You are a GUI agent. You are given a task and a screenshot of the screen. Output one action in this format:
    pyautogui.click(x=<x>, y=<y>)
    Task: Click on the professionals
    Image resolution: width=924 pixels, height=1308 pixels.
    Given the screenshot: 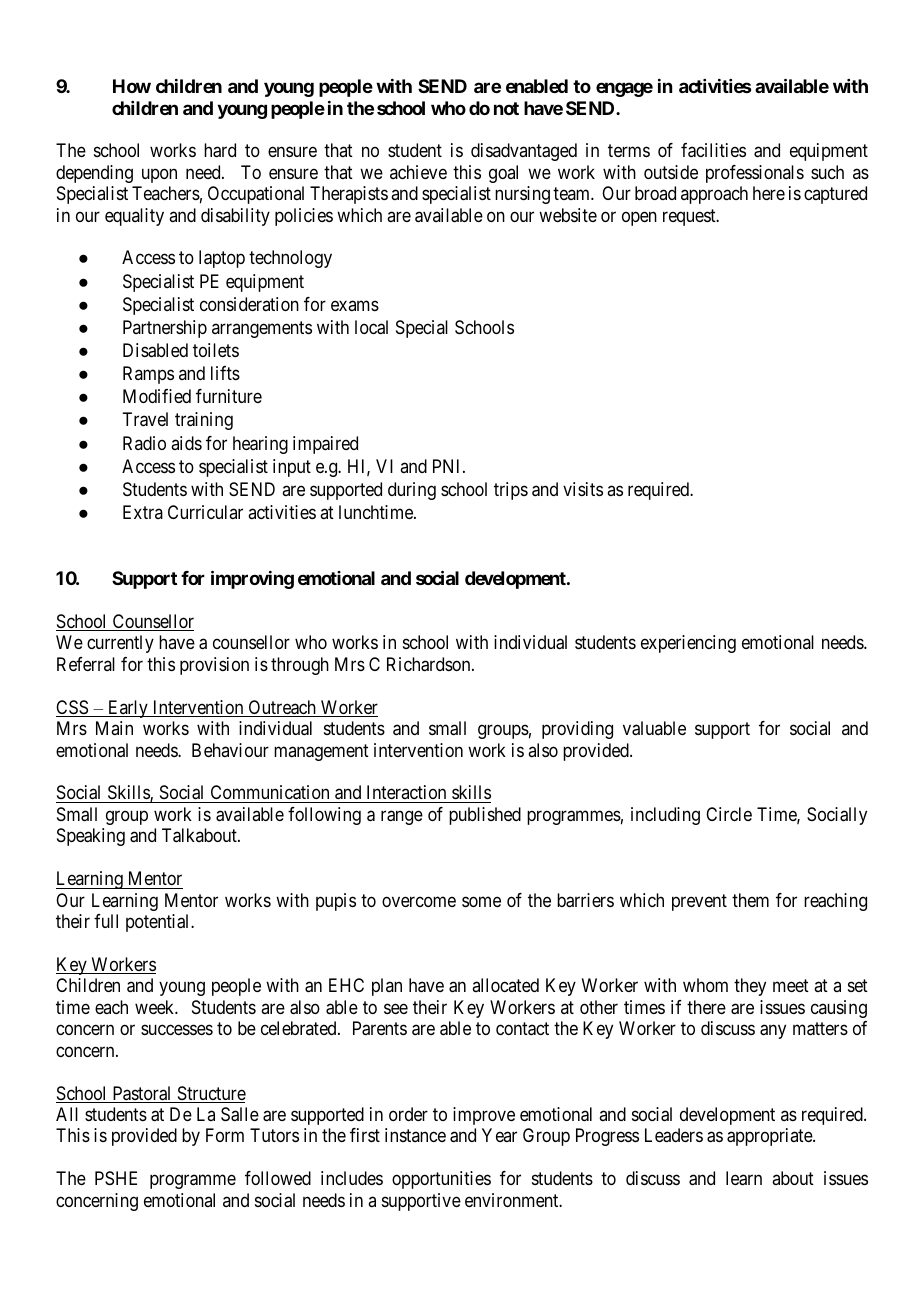 What is the action you would take?
    pyautogui.click(x=755, y=174)
